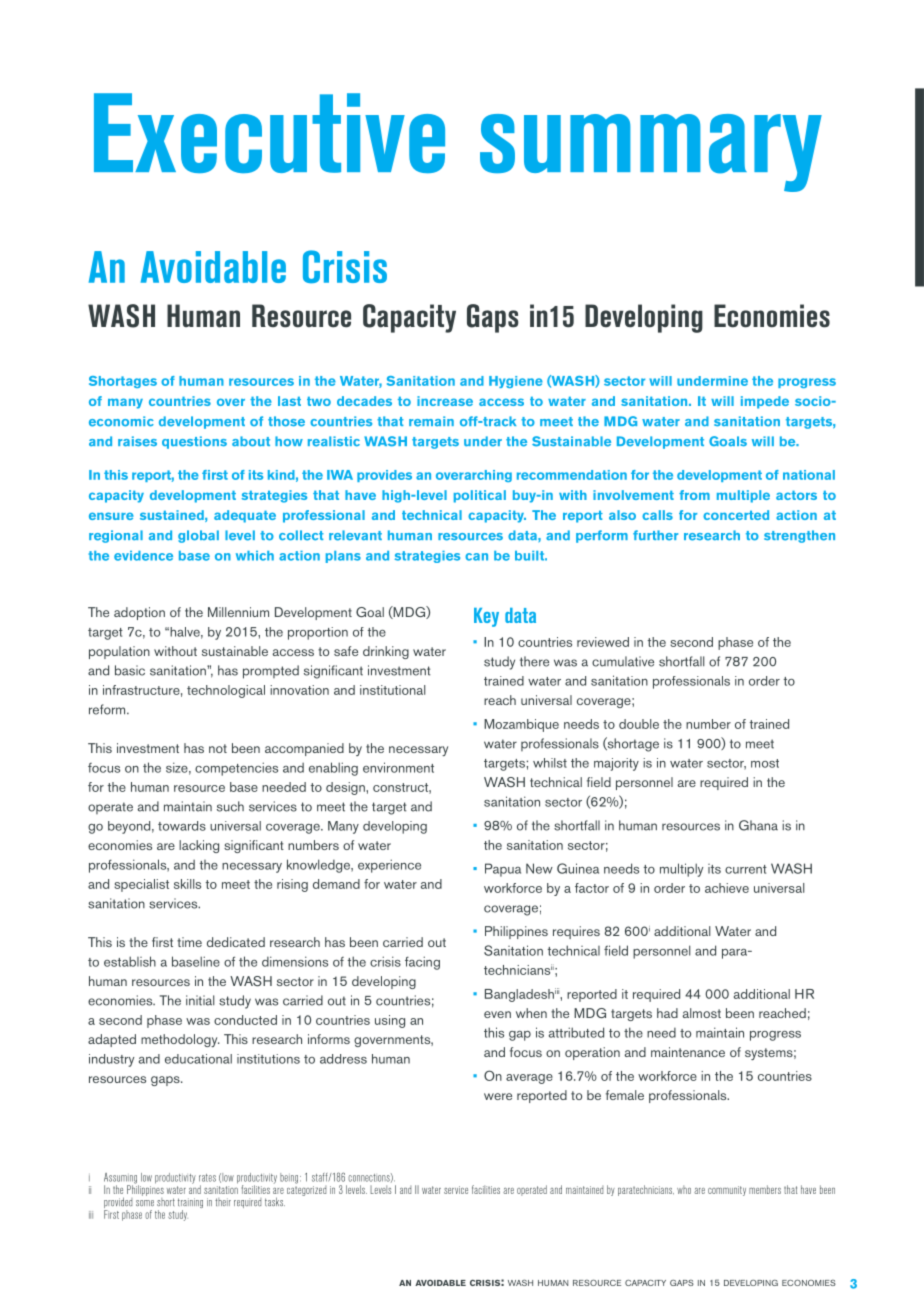 Image resolution: width=924 pixels, height=1308 pixels. I want to click on summary, so click(651, 153).
